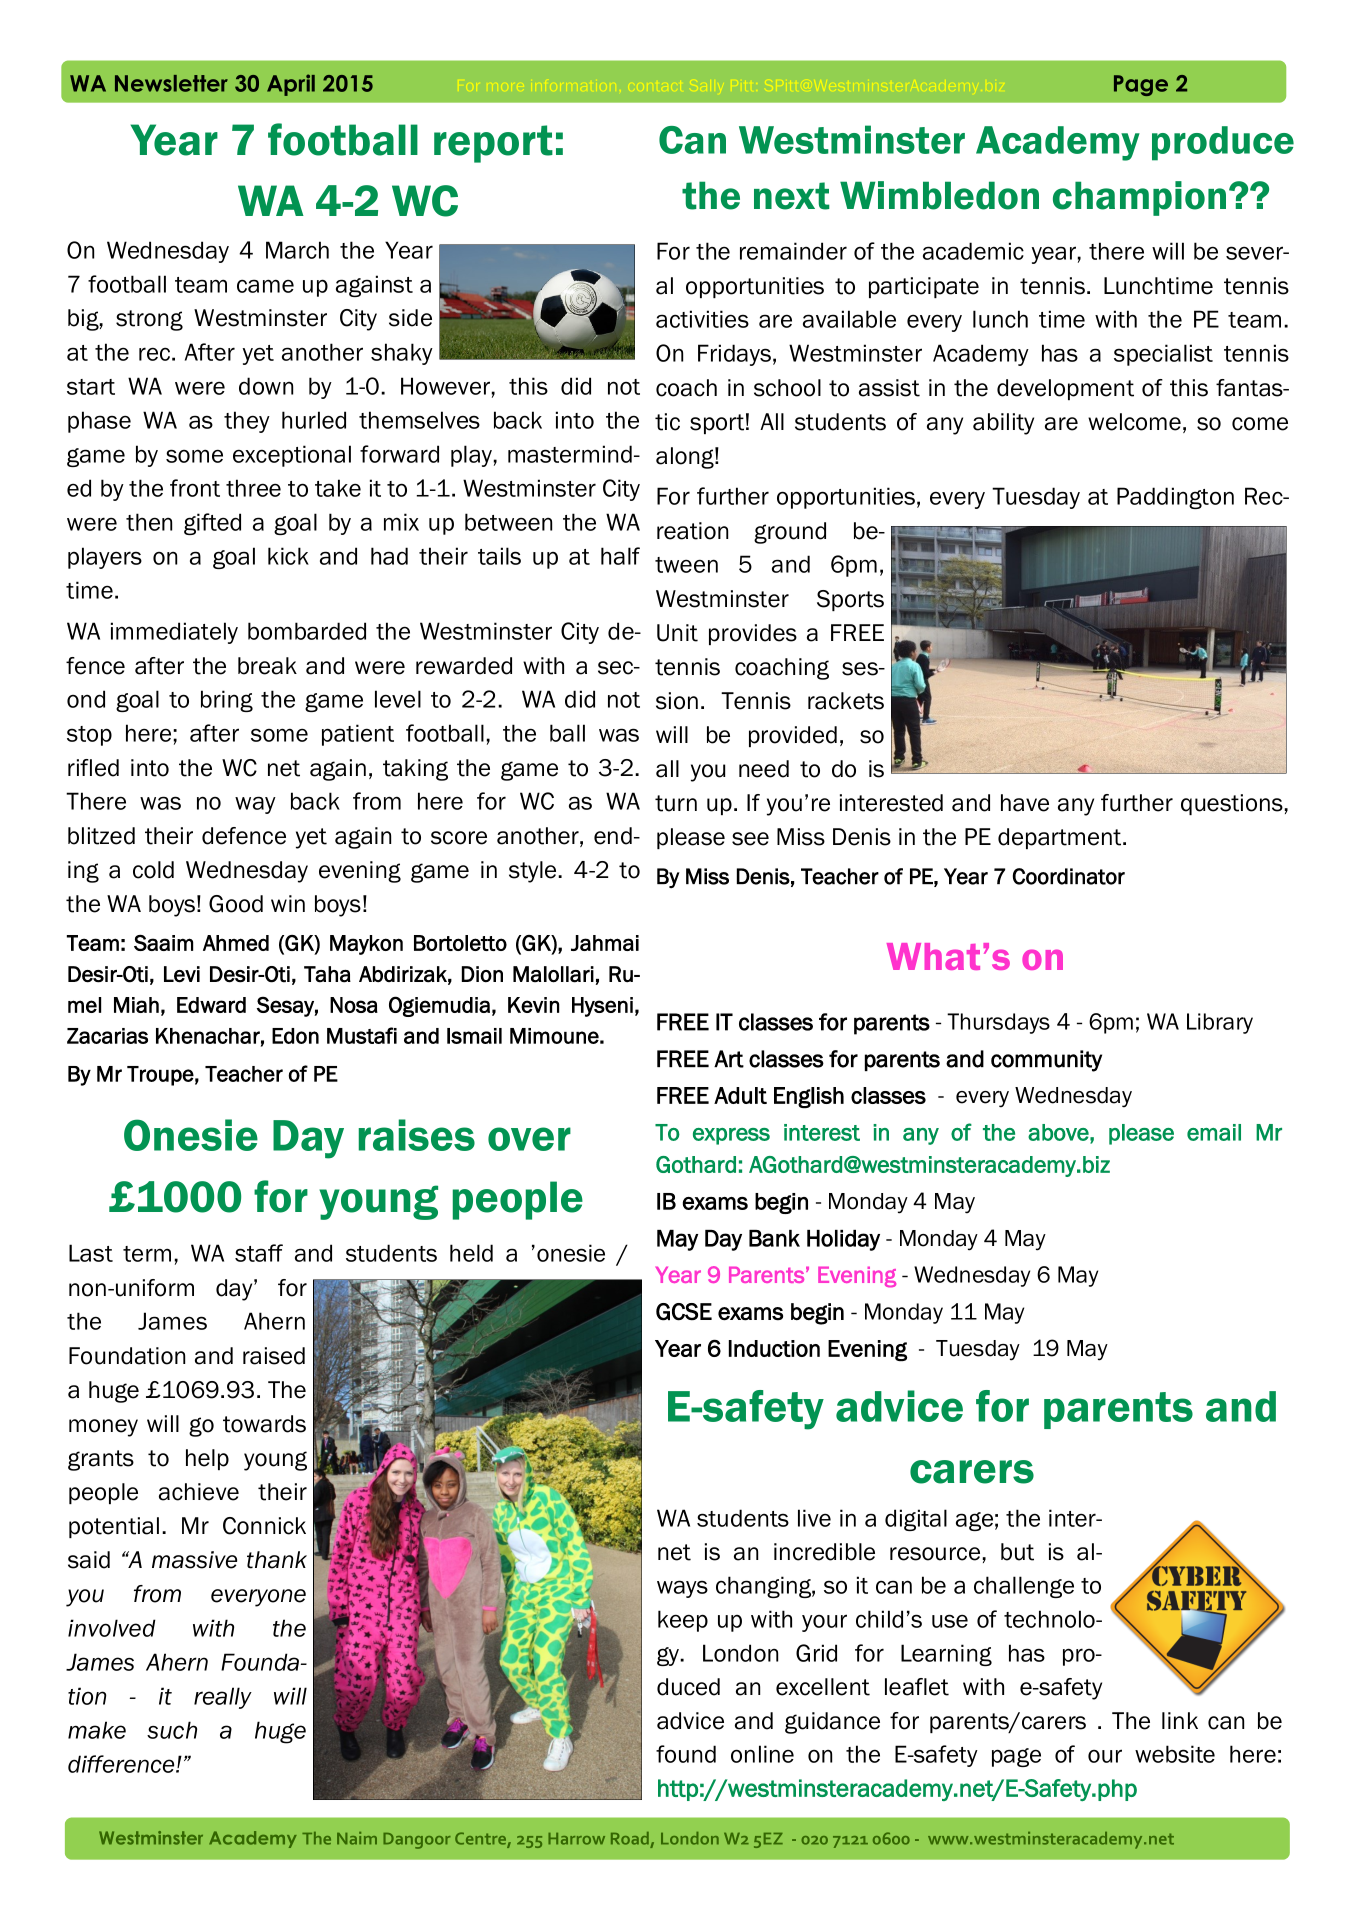 The height and width of the screenshot is (1915, 1354). I want to click on next, so click(792, 196).
